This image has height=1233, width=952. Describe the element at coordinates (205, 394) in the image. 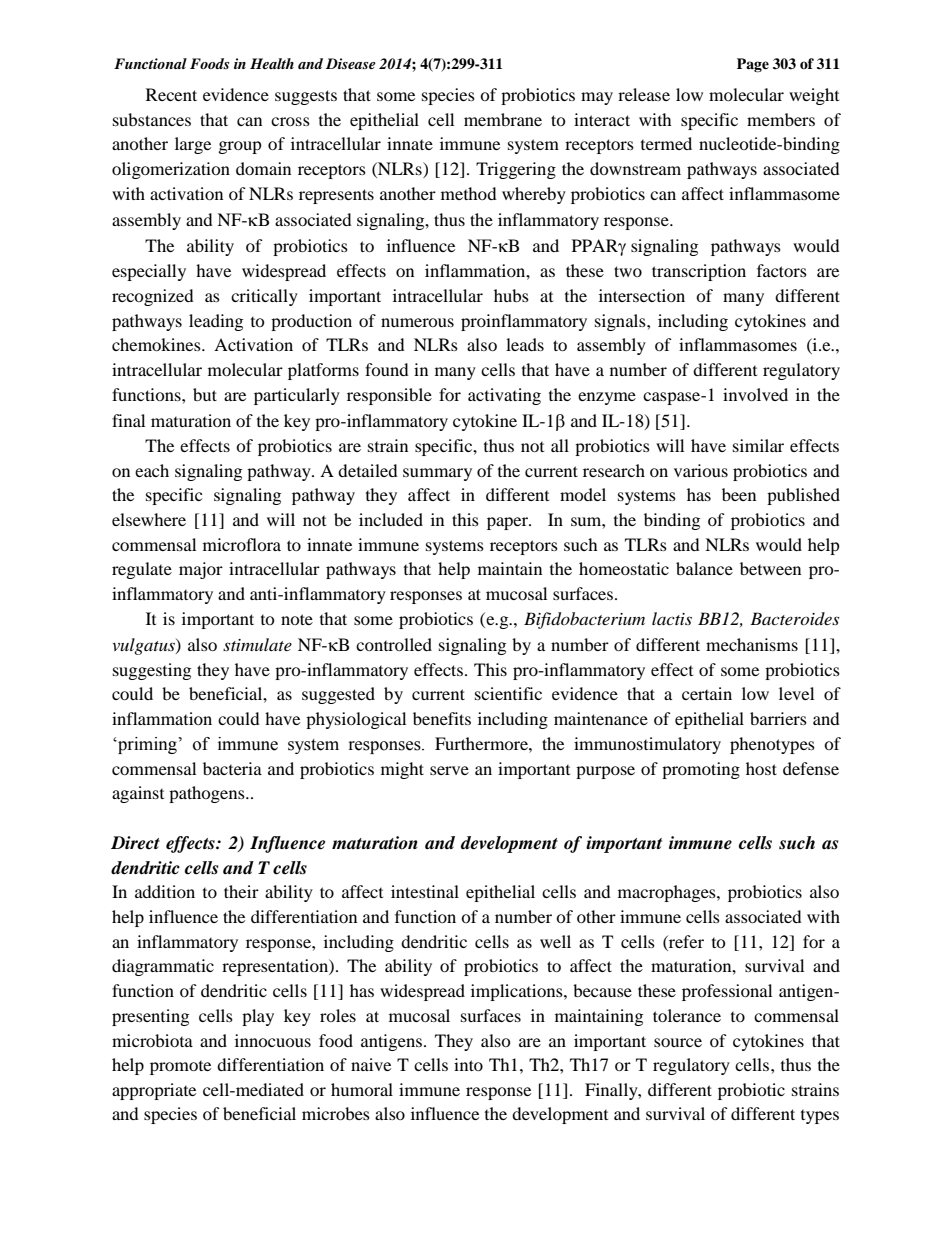

I see `but` at that location.
